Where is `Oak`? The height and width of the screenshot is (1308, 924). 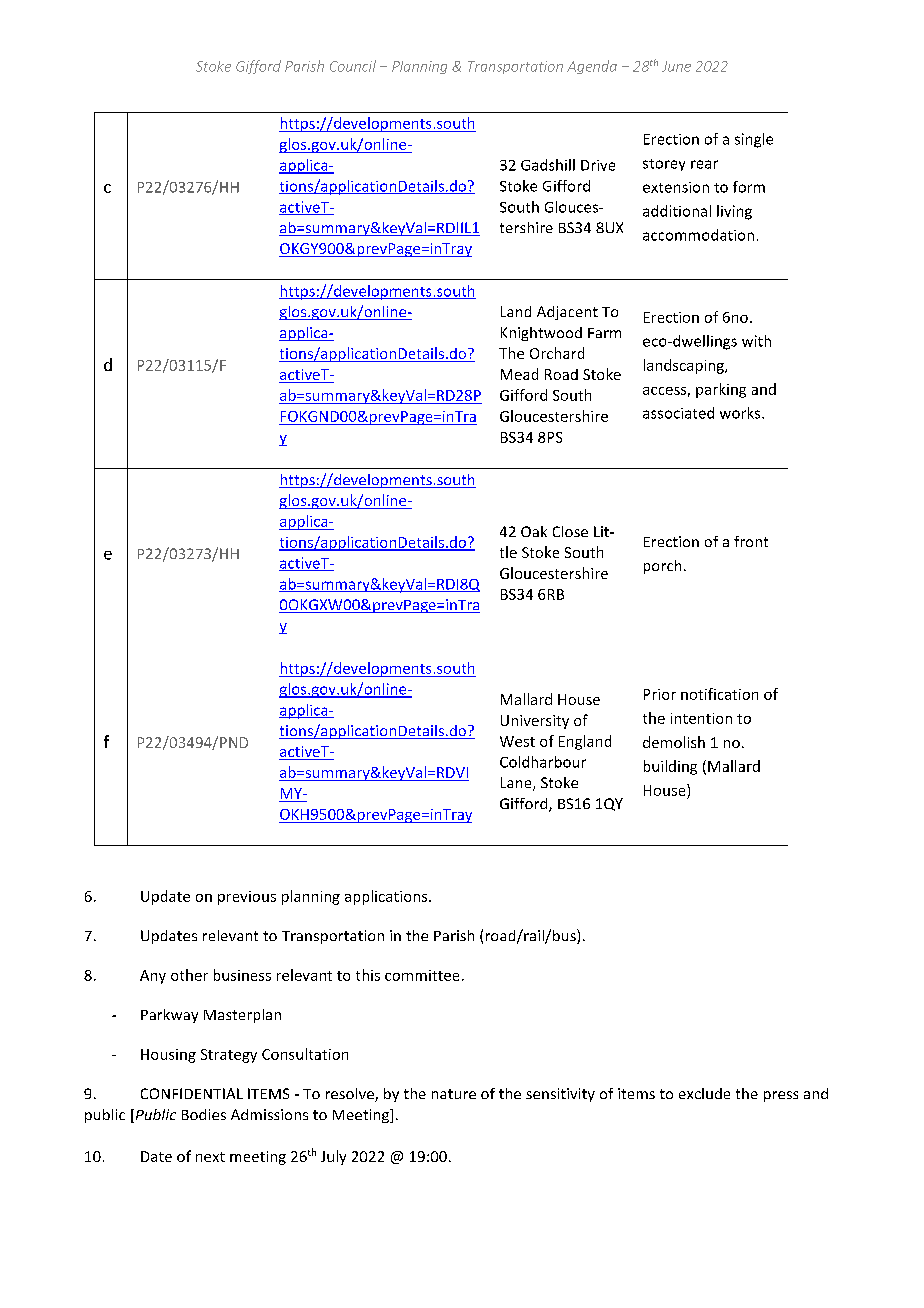
Oak is located at coordinates (534, 531).
